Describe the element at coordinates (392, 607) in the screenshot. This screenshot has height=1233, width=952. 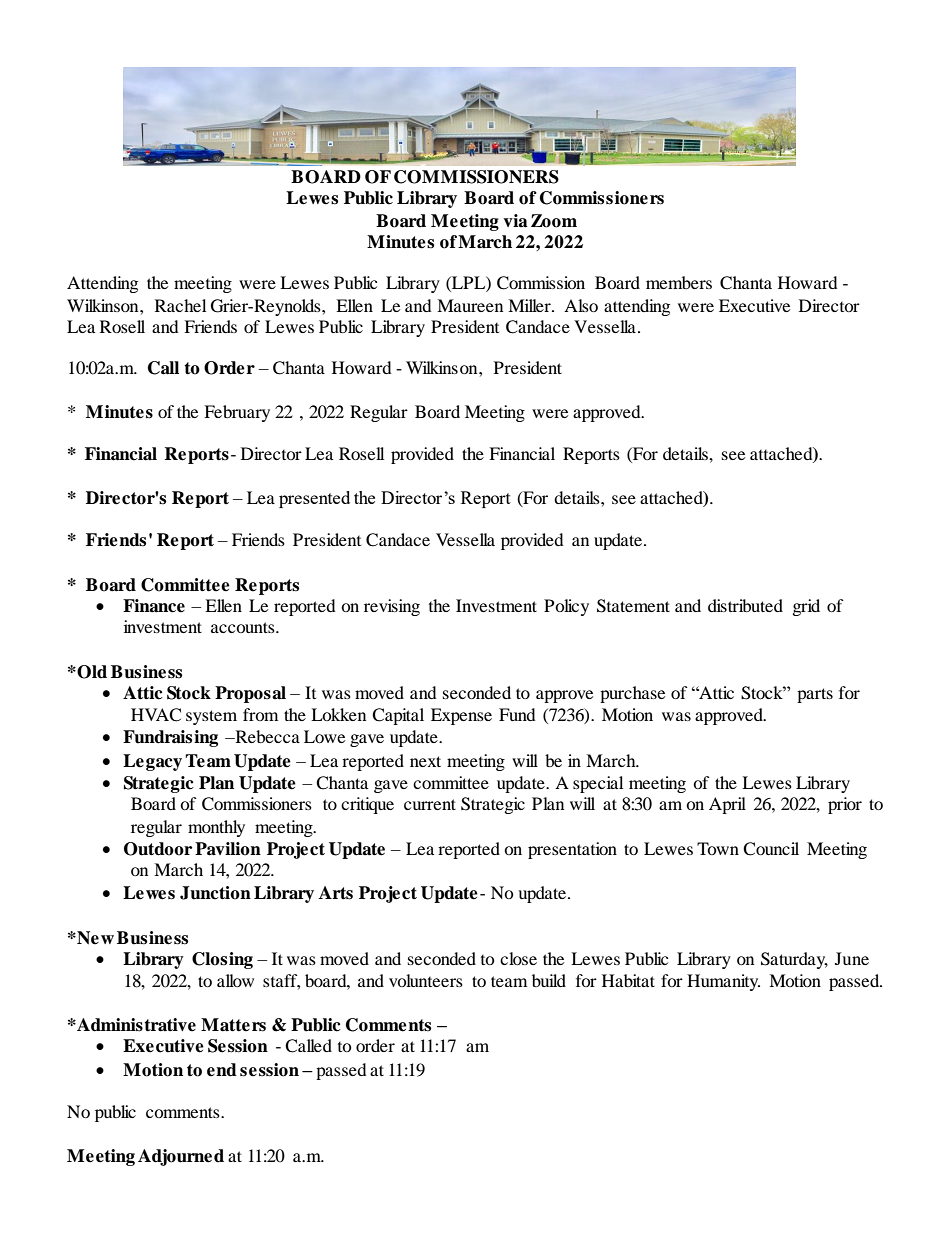
I see `revising` at that location.
